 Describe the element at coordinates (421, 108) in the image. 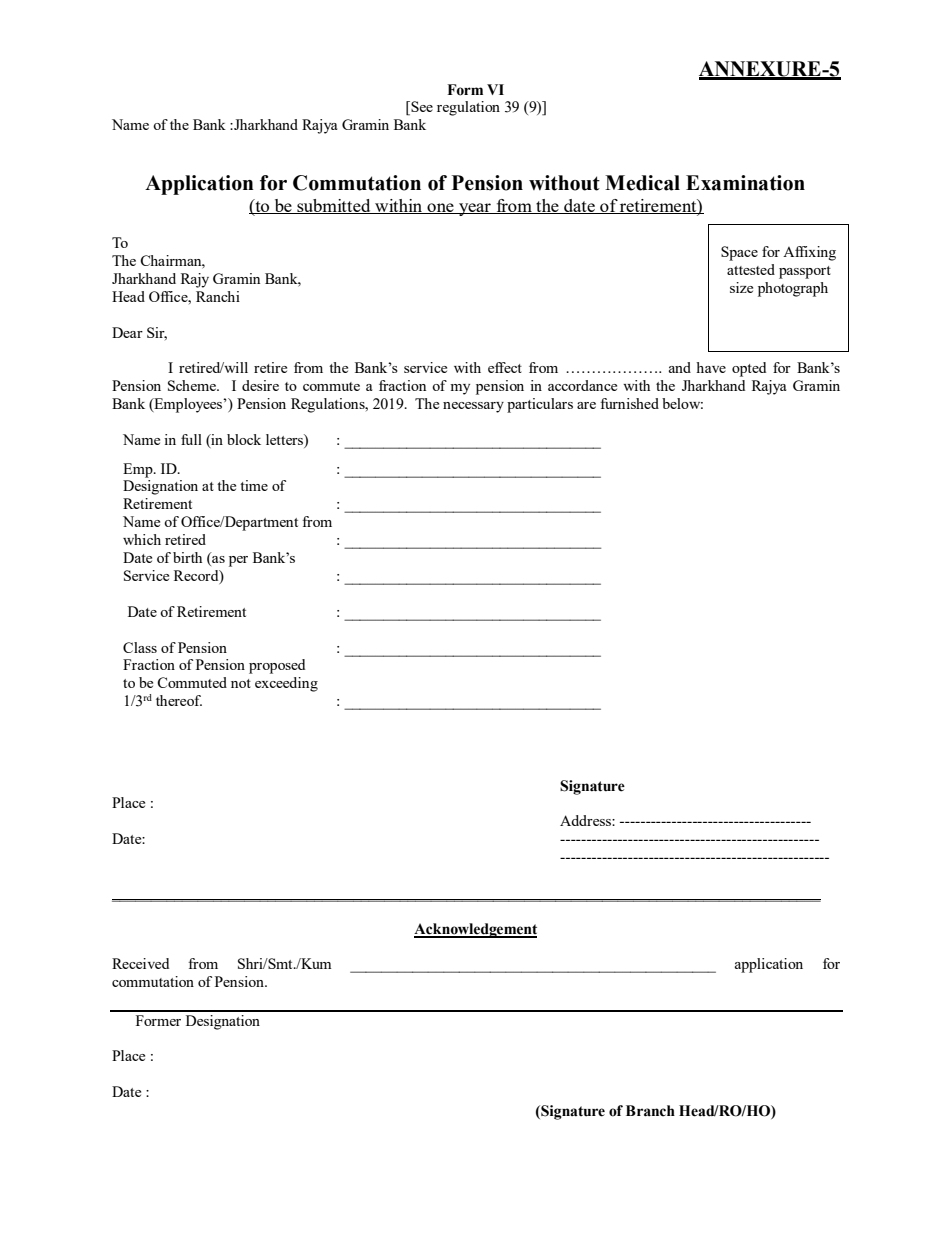

I see `See` at that location.
